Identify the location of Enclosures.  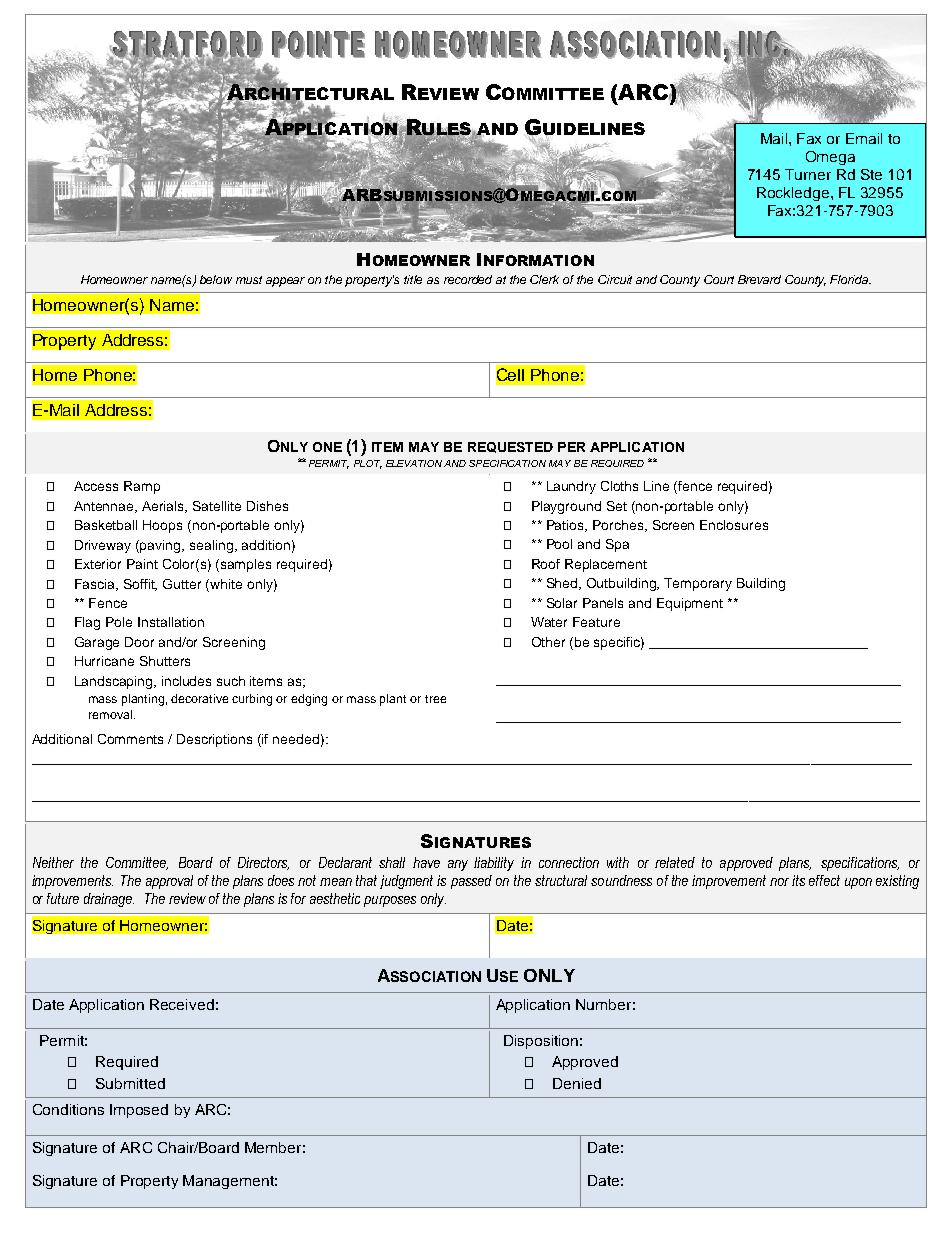
(734, 525).
